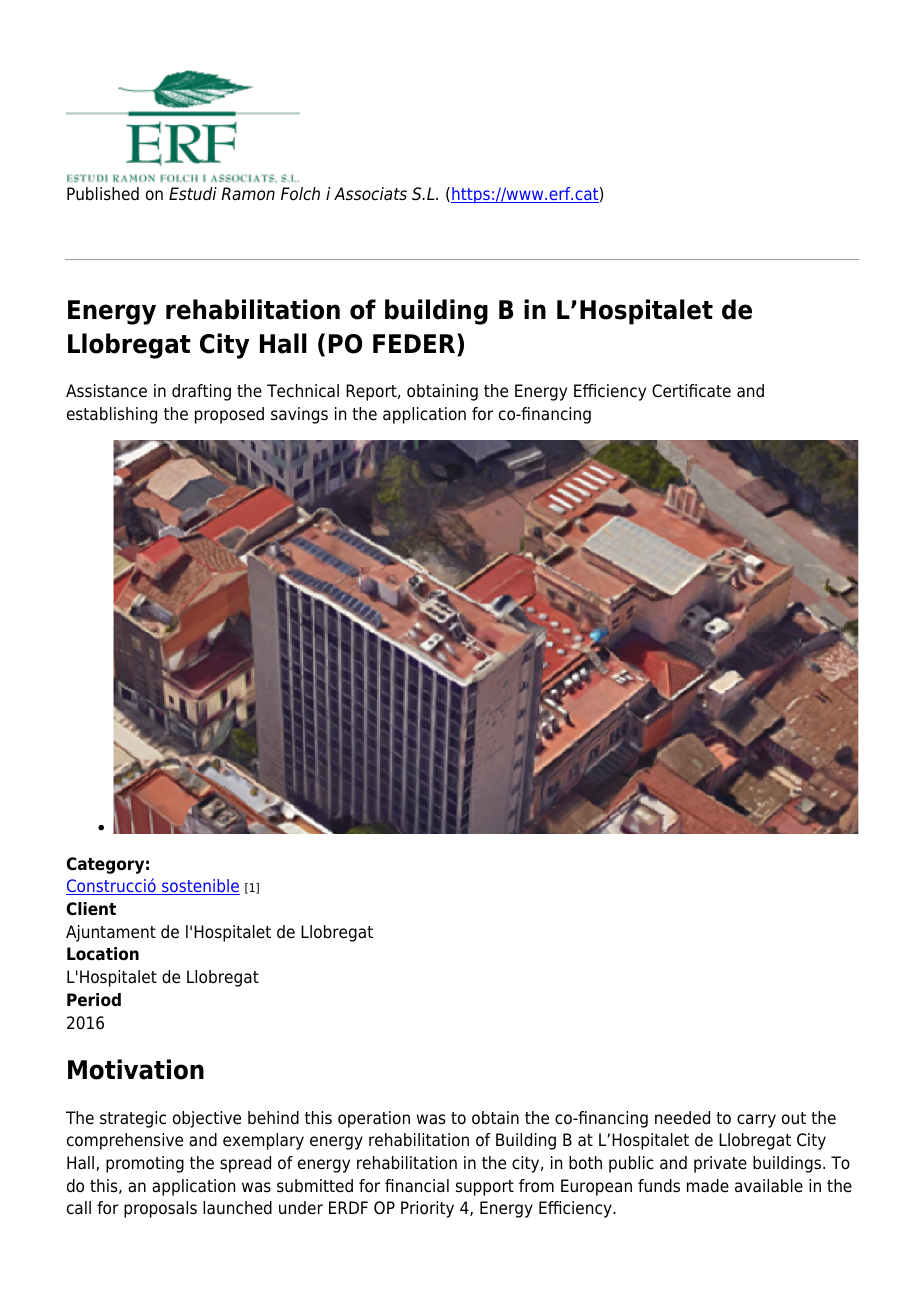  What do you see at coordinates (427, 1209) in the screenshot?
I see `Priority` at bounding box center [427, 1209].
